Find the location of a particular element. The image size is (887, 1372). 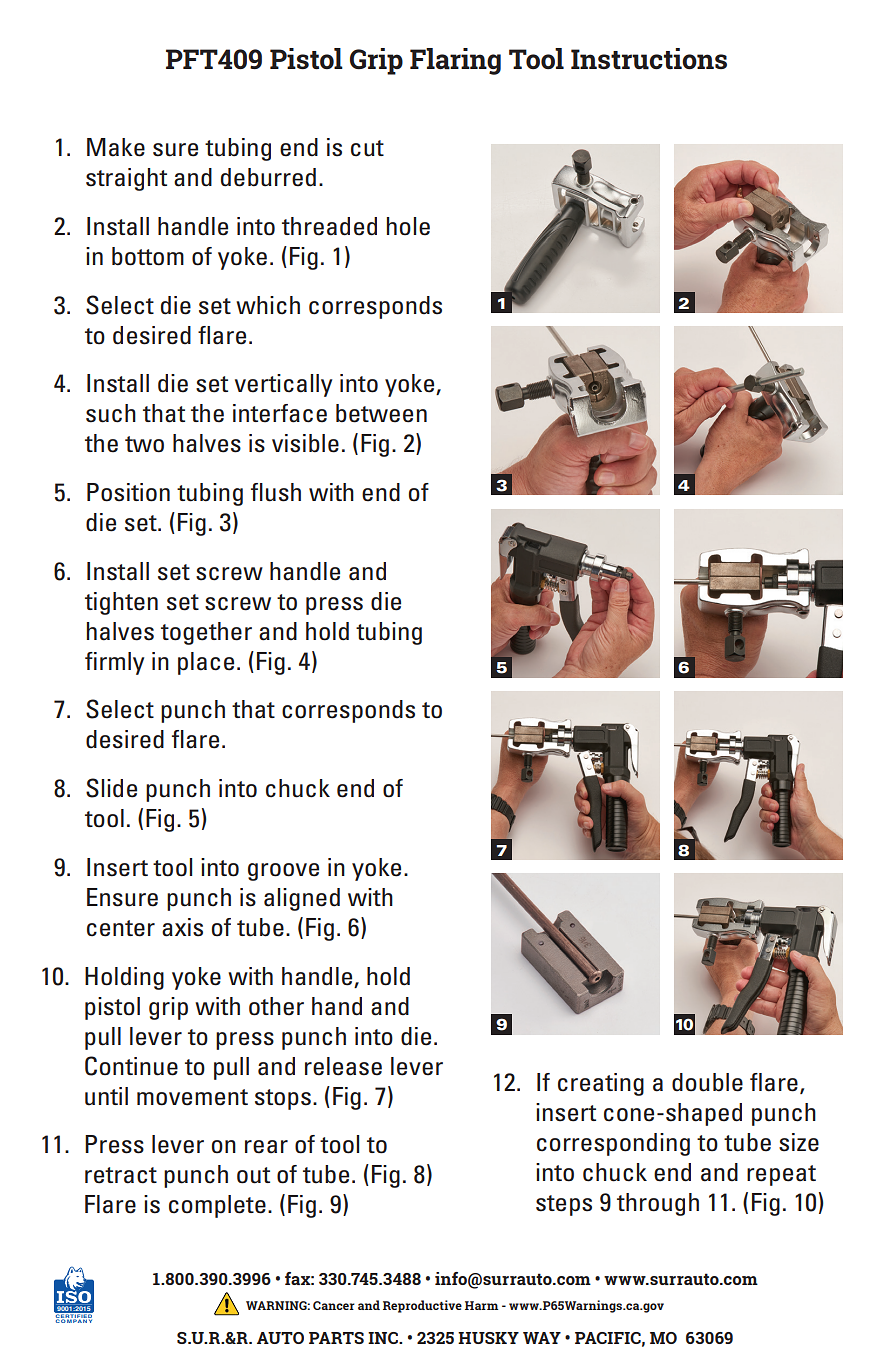

groove is located at coordinates (283, 872).
